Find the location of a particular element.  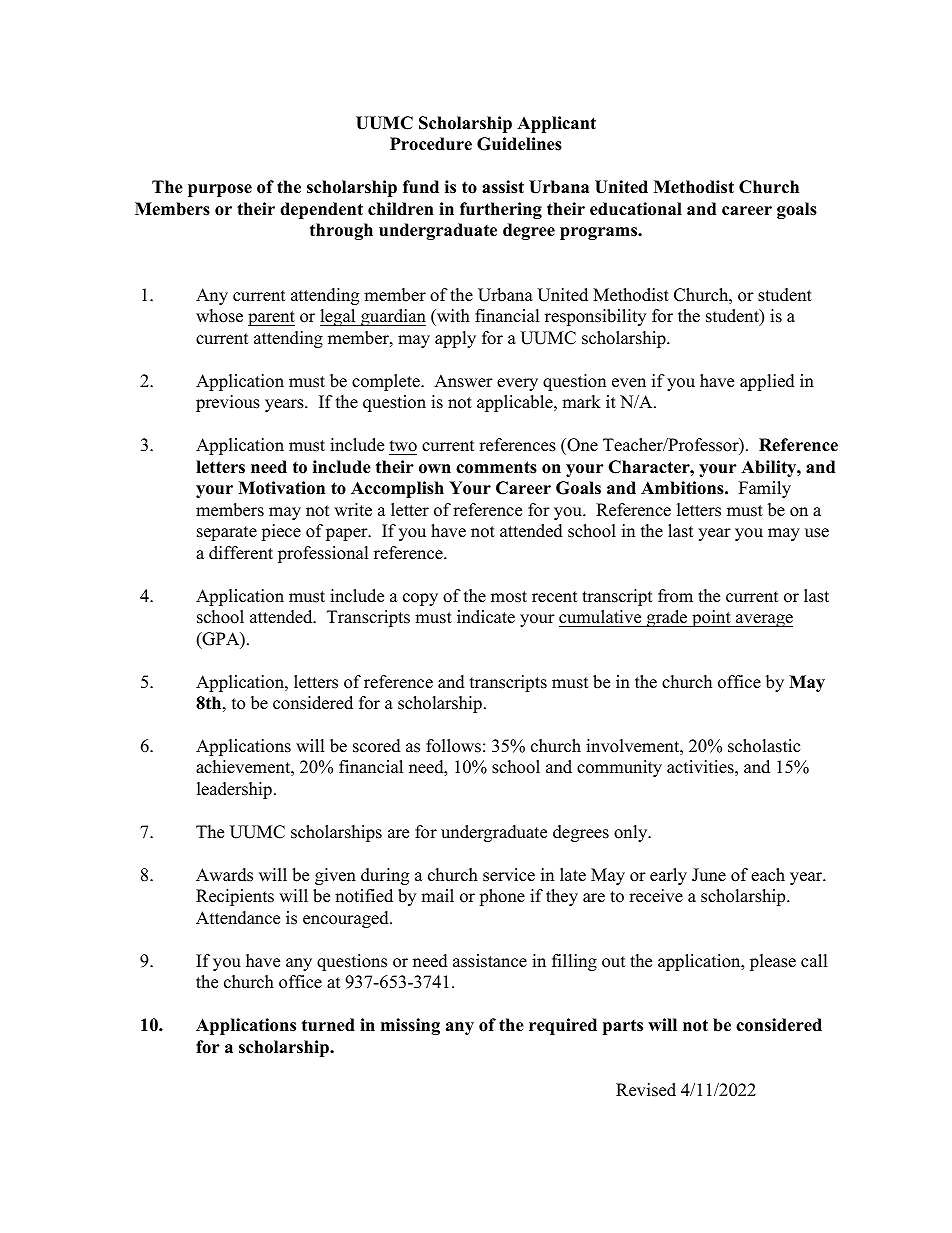

average is located at coordinates (763, 620).
